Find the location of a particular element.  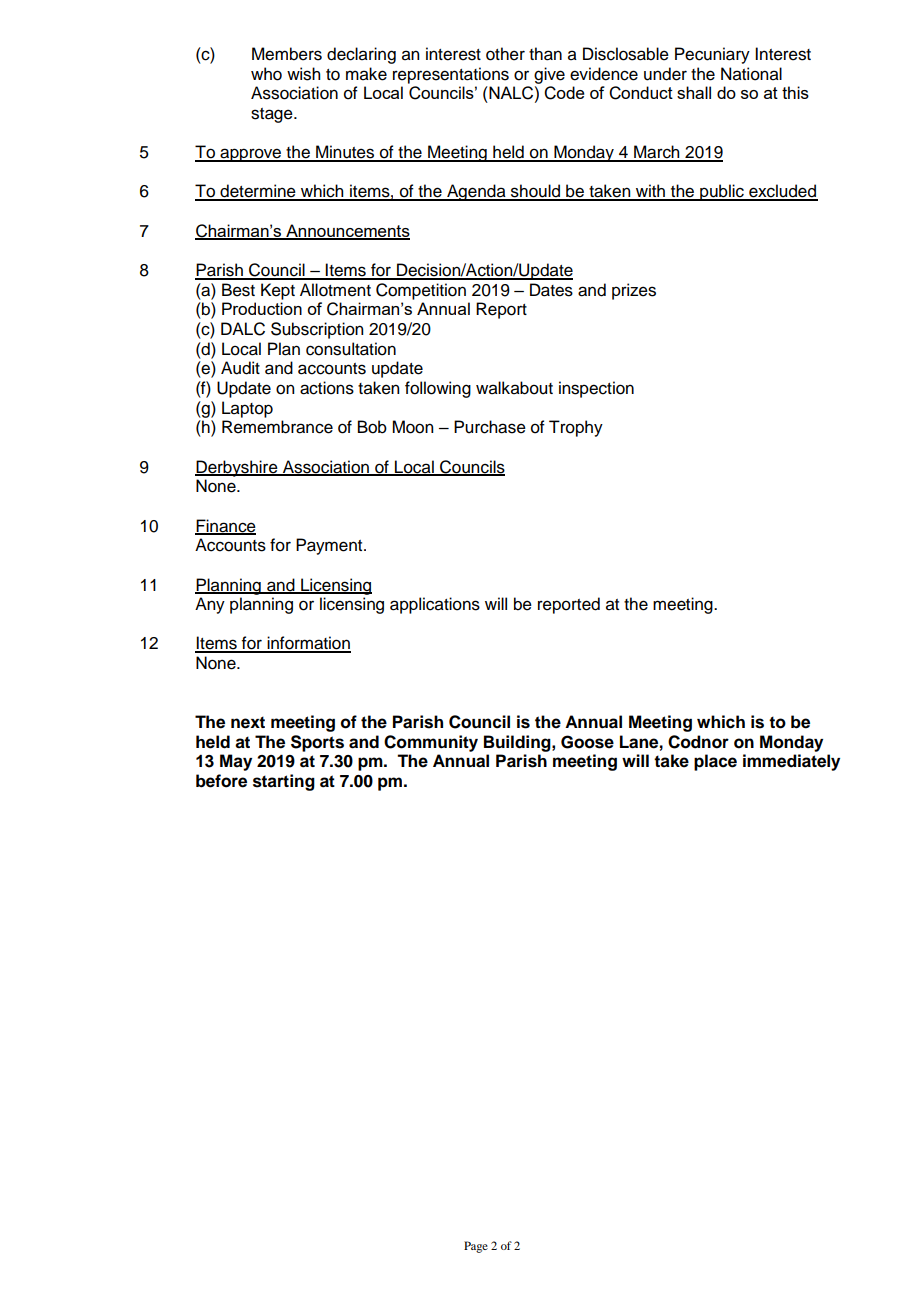

who is located at coordinates (266, 74).
